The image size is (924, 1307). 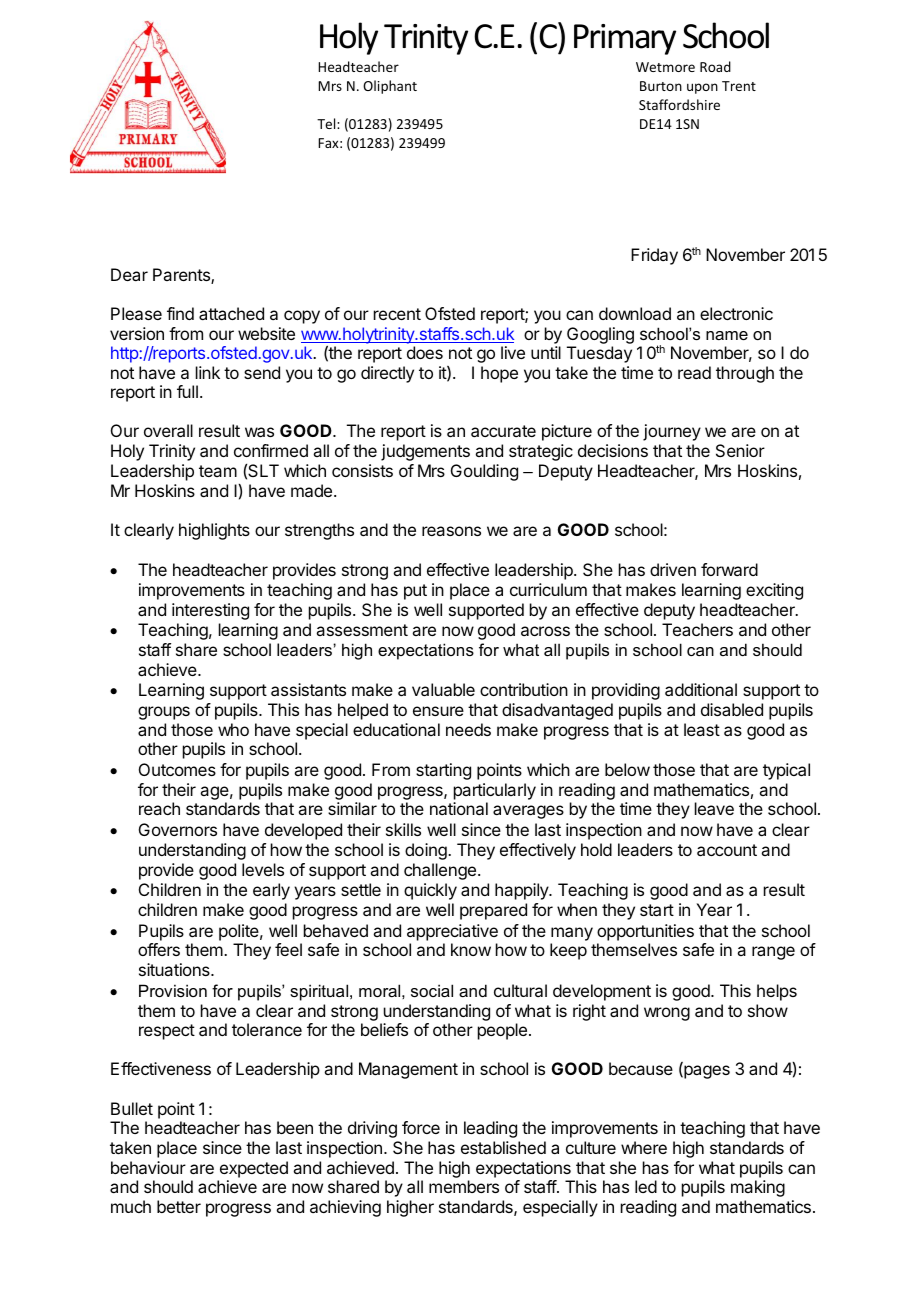 What do you see at coordinates (327, 123) in the image?
I see `Tel` at bounding box center [327, 123].
